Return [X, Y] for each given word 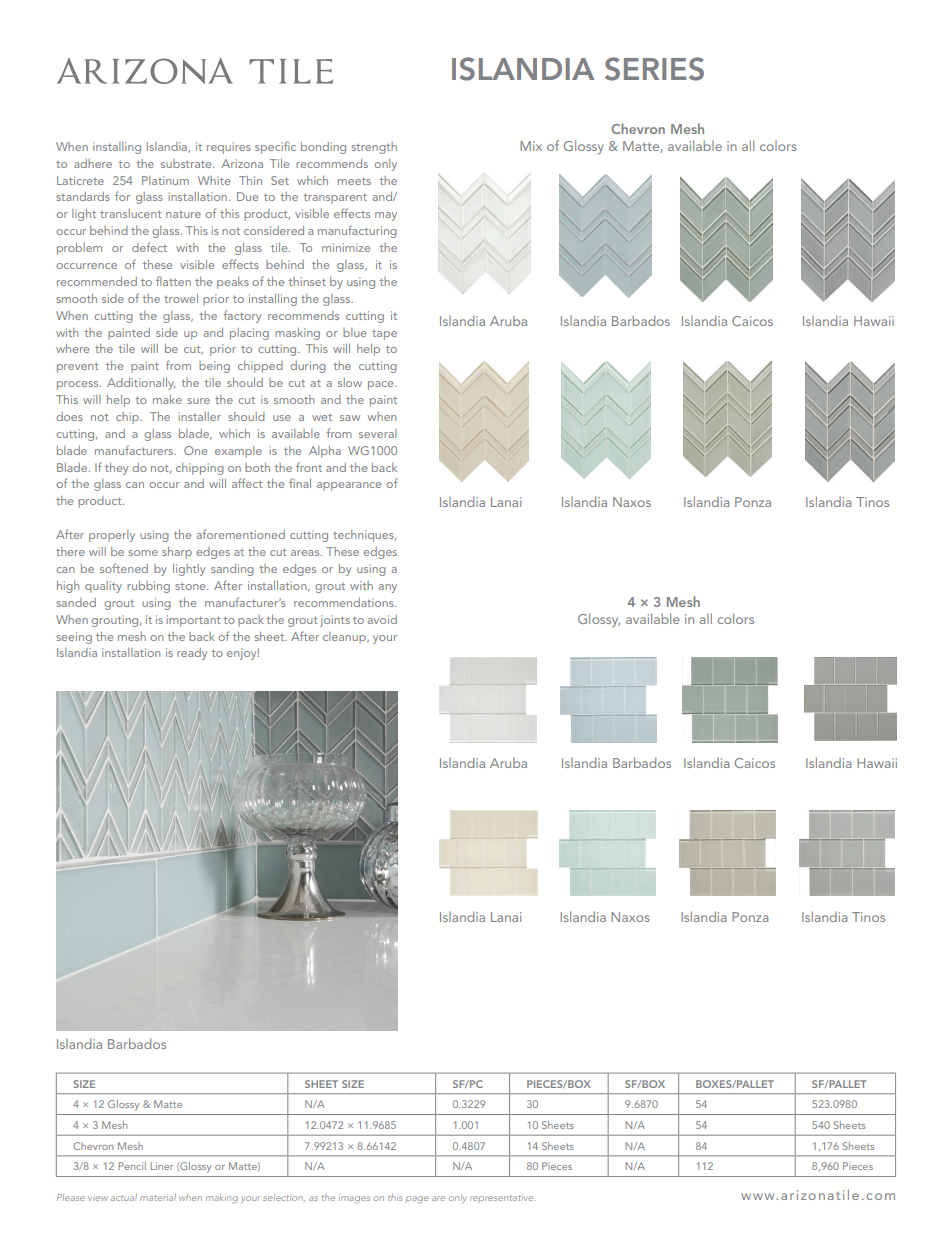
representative [502, 1198]
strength [374, 148]
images [354, 1199]
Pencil [132, 1166]
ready [192, 654]
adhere [93, 163]
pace [382, 385]
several [377, 433]
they [116, 469]
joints [335, 621]
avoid [382, 619]
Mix [531, 146]
